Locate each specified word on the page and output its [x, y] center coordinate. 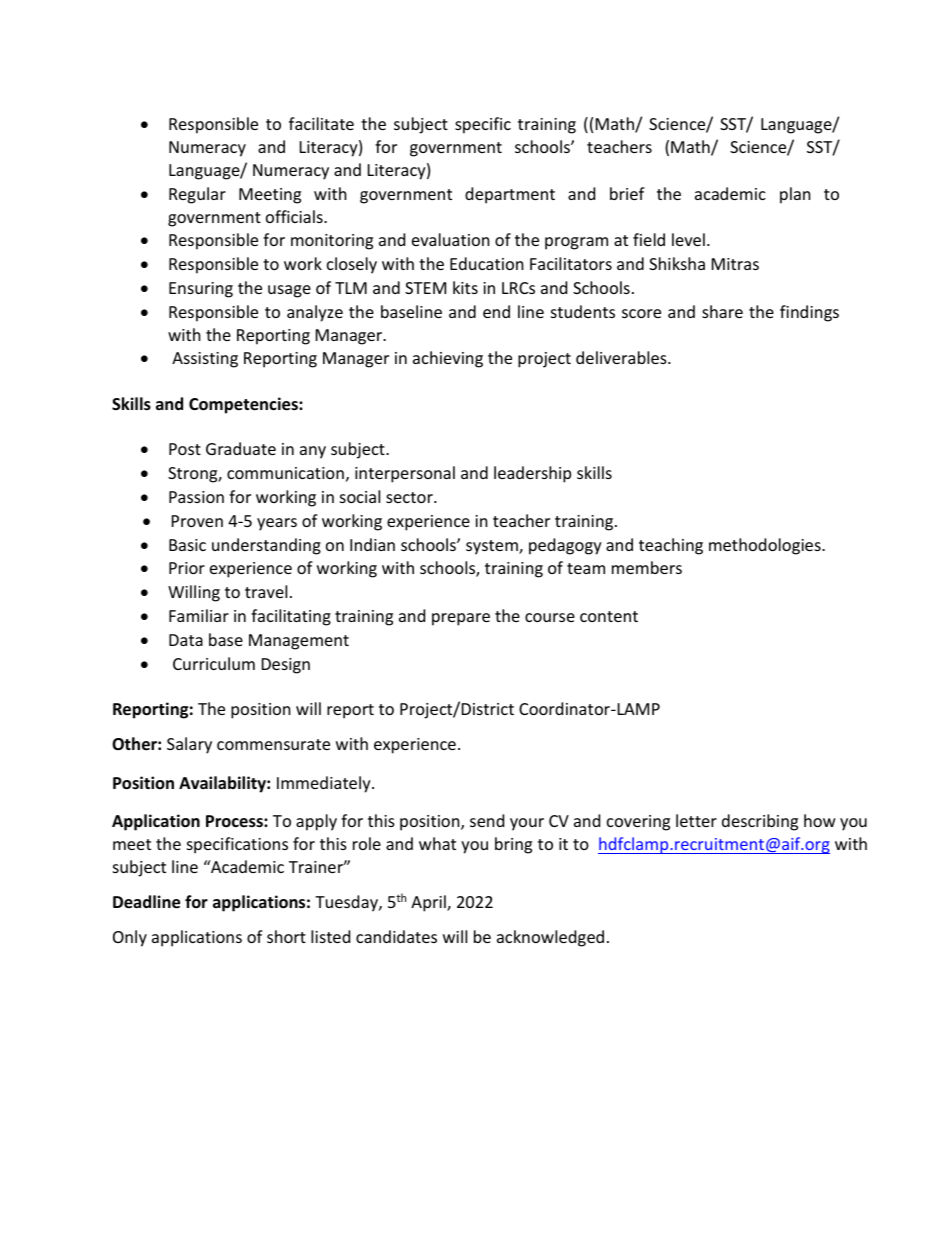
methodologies [766, 546]
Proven [197, 521]
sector [410, 497]
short [286, 936]
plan [795, 195]
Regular [197, 195]
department [510, 195]
